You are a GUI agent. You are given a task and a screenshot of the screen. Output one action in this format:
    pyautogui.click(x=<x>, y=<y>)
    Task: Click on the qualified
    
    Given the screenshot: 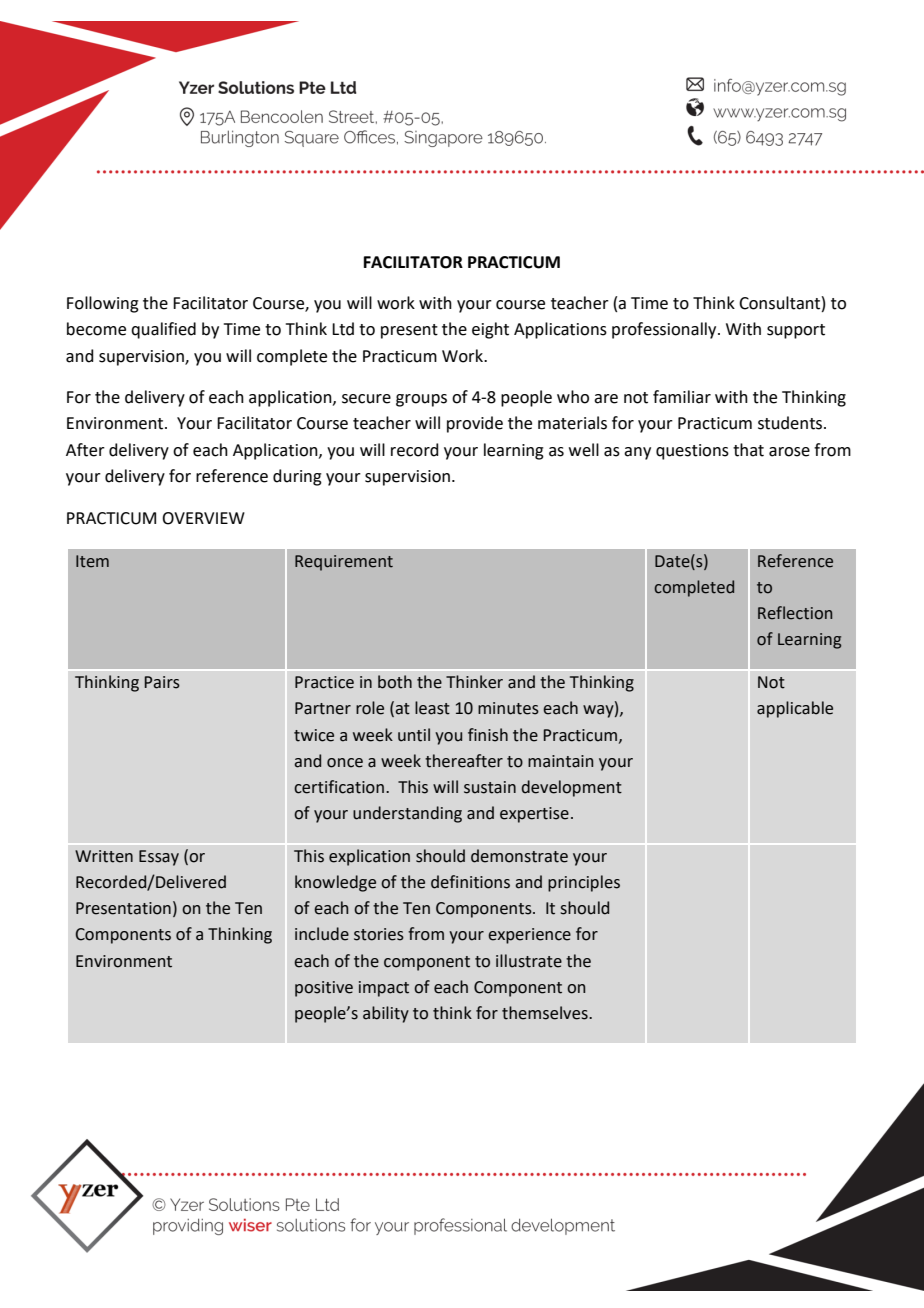 What is the action you would take?
    pyautogui.click(x=163, y=330)
